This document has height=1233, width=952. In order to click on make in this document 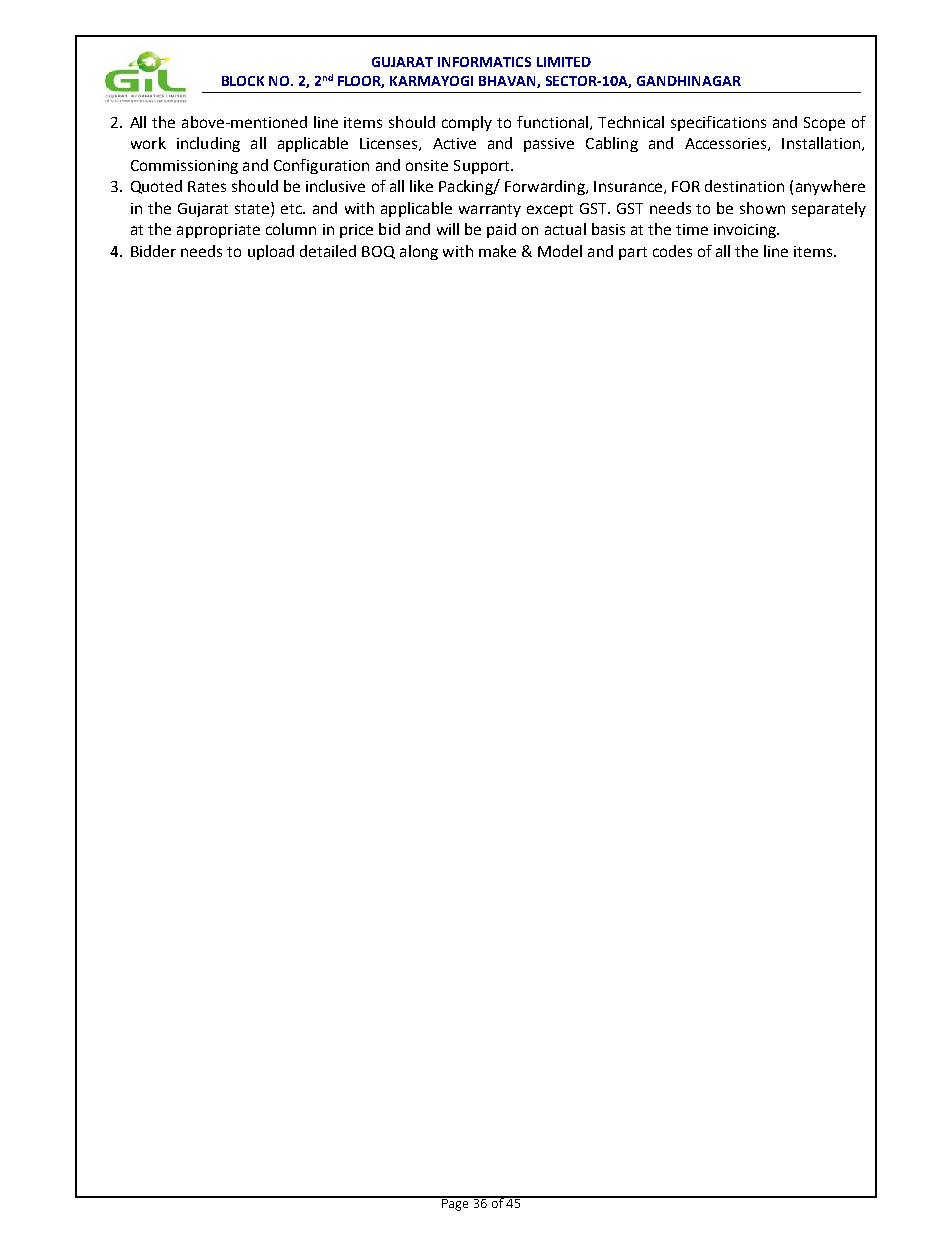, I will do `click(497, 251)`.
